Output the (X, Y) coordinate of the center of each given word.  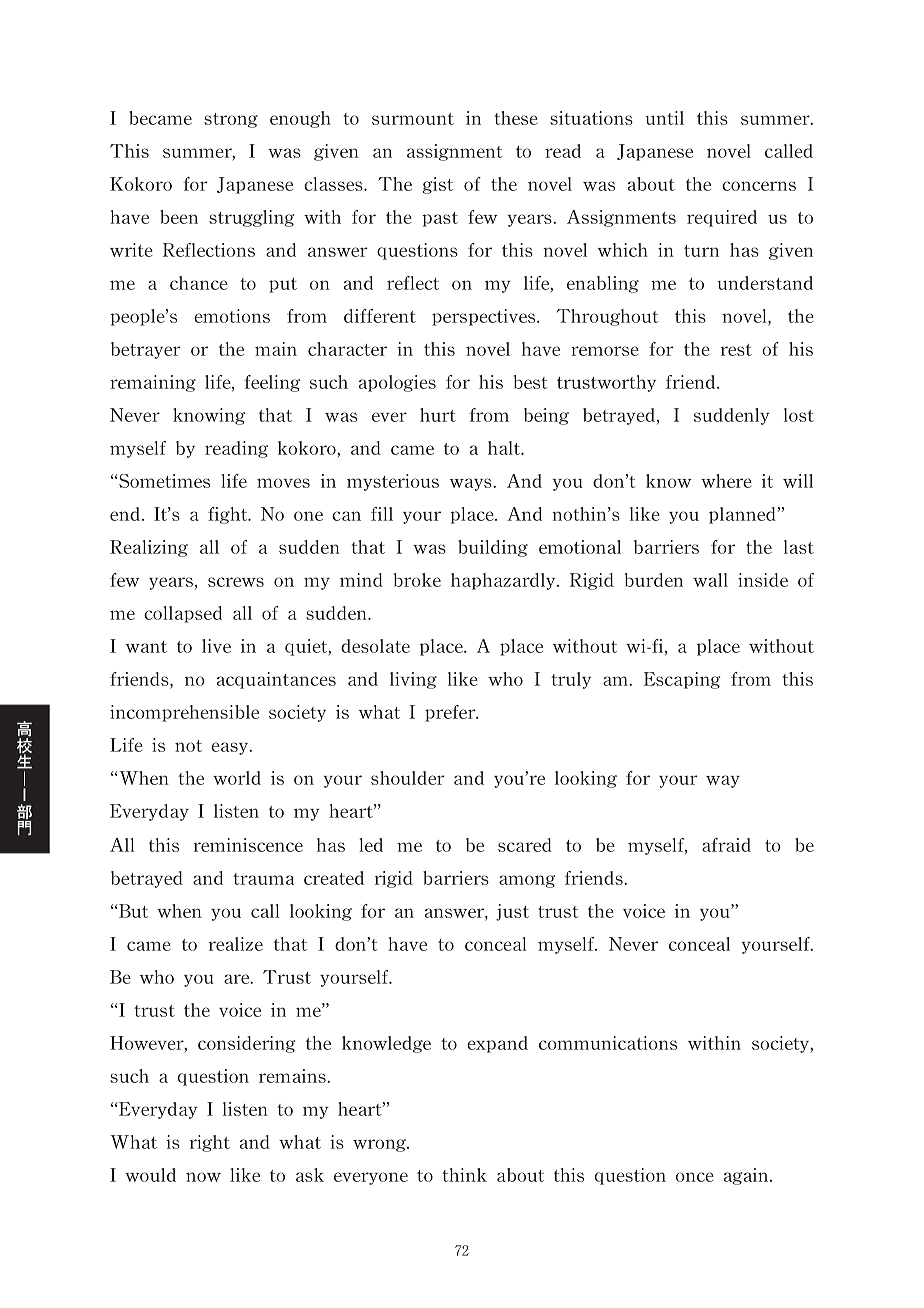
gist (437, 185)
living (413, 680)
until (665, 118)
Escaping (682, 680)
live (216, 646)
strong (231, 120)
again (747, 1176)
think (464, 1175)
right (210, 1143)
